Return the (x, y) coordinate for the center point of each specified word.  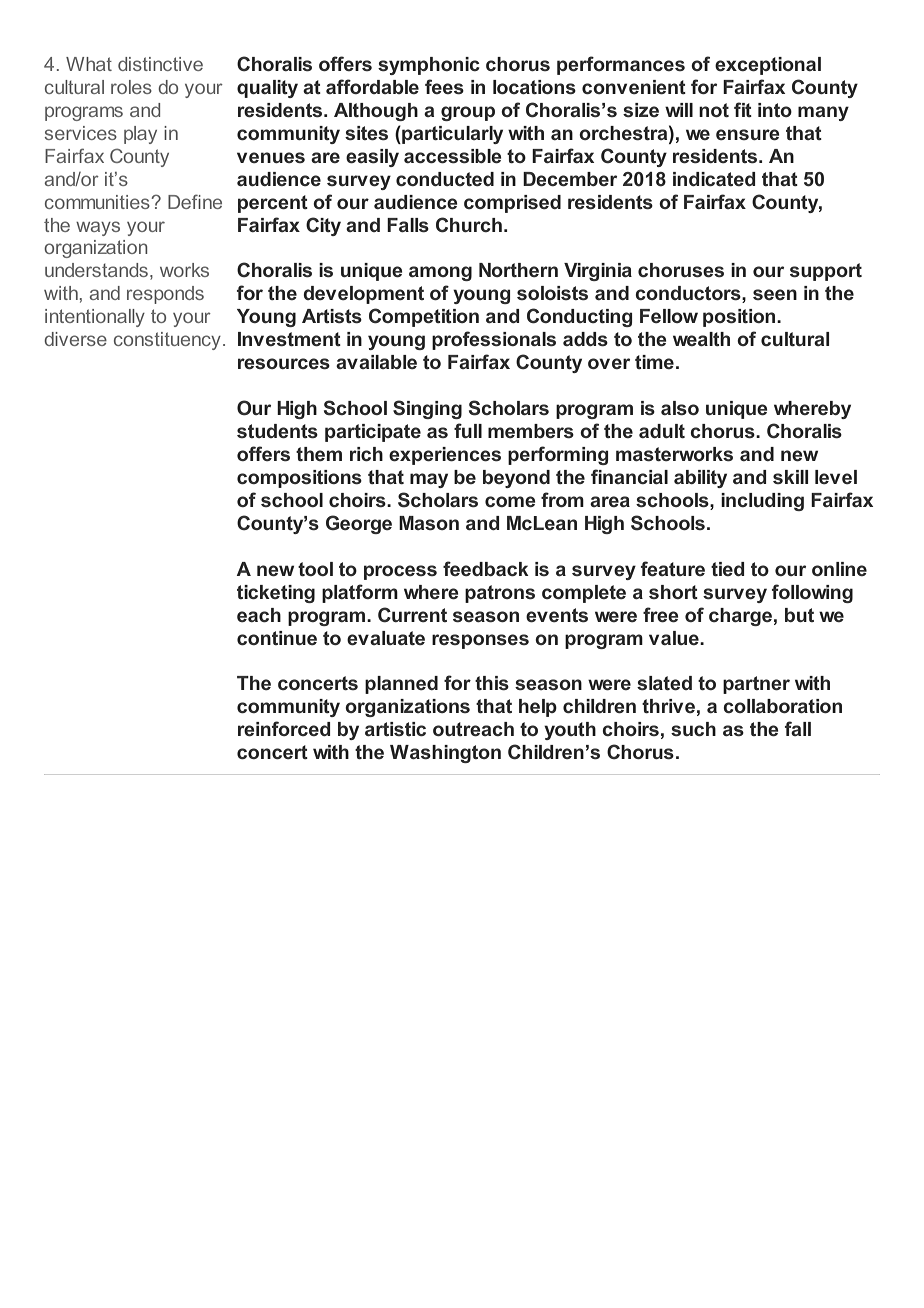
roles (131, 87)
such (693, 729)
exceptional (768, 66)
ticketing (276, 594)
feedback (486, 568)
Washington (445, 754)
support (826, 272)
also (680, 408)
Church (469, 225)
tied (728, 569)
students (277, 431)
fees (444, 86)
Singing (427, 409)
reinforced (284, 728)
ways (98, 228)
